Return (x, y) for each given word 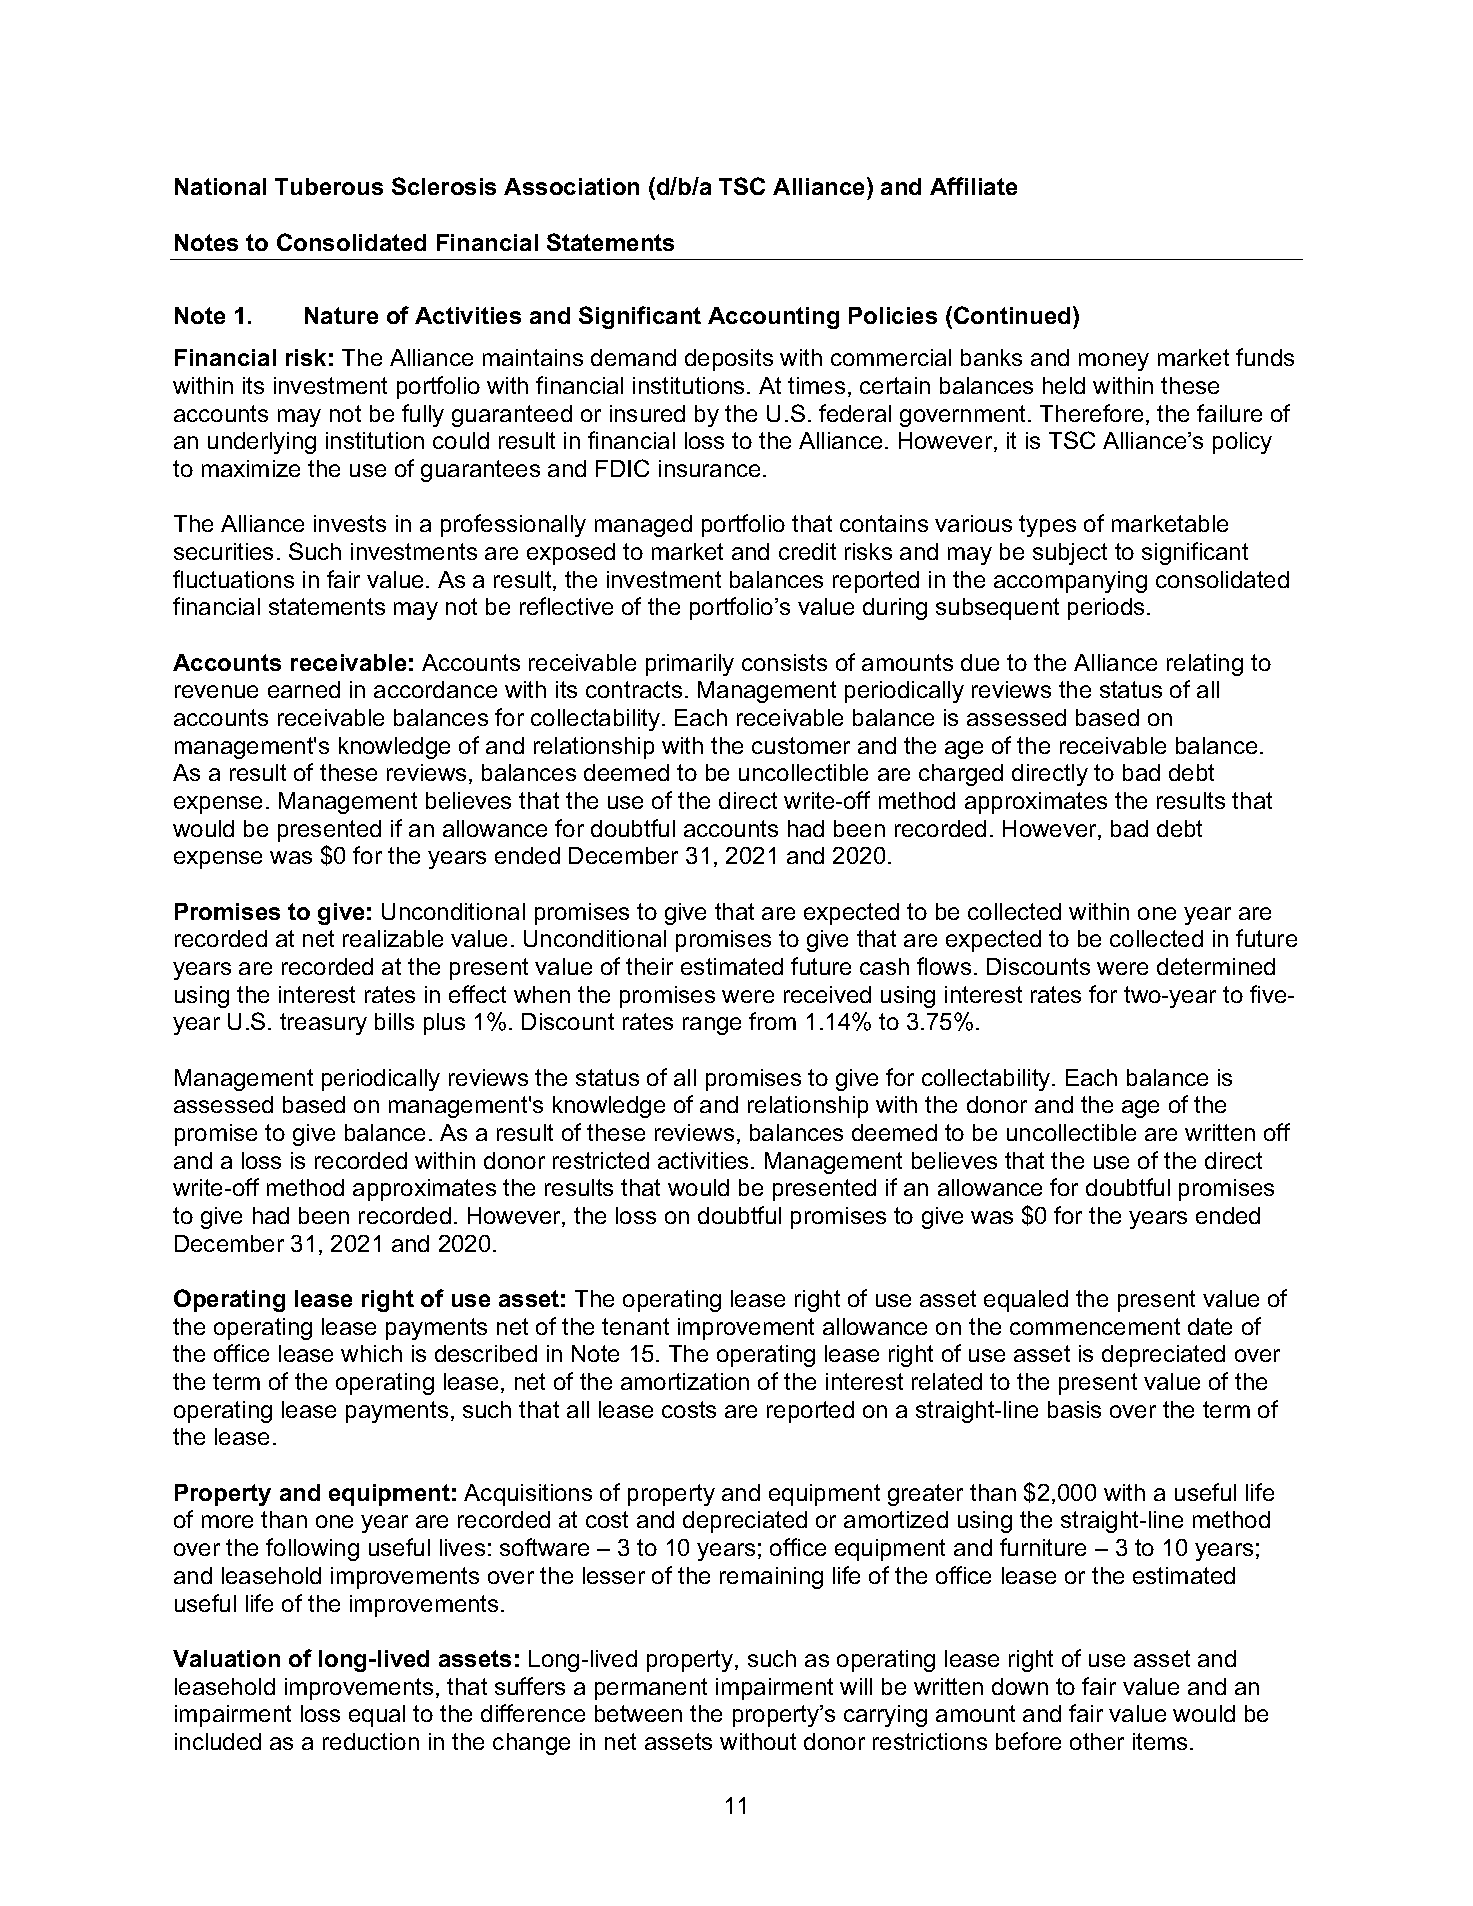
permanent (651, 1689)
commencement (1095, 1326)
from (772, 1021)
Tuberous (329, 186)
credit (807, 551)
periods (1106, 609)
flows (944, 966)
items (1160, 1741)
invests (350, 523)
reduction (371, 1741)
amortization (685, 1381)
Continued (1012, 315)
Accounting (773, 318)
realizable (393, 938)
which (371, 1353)
